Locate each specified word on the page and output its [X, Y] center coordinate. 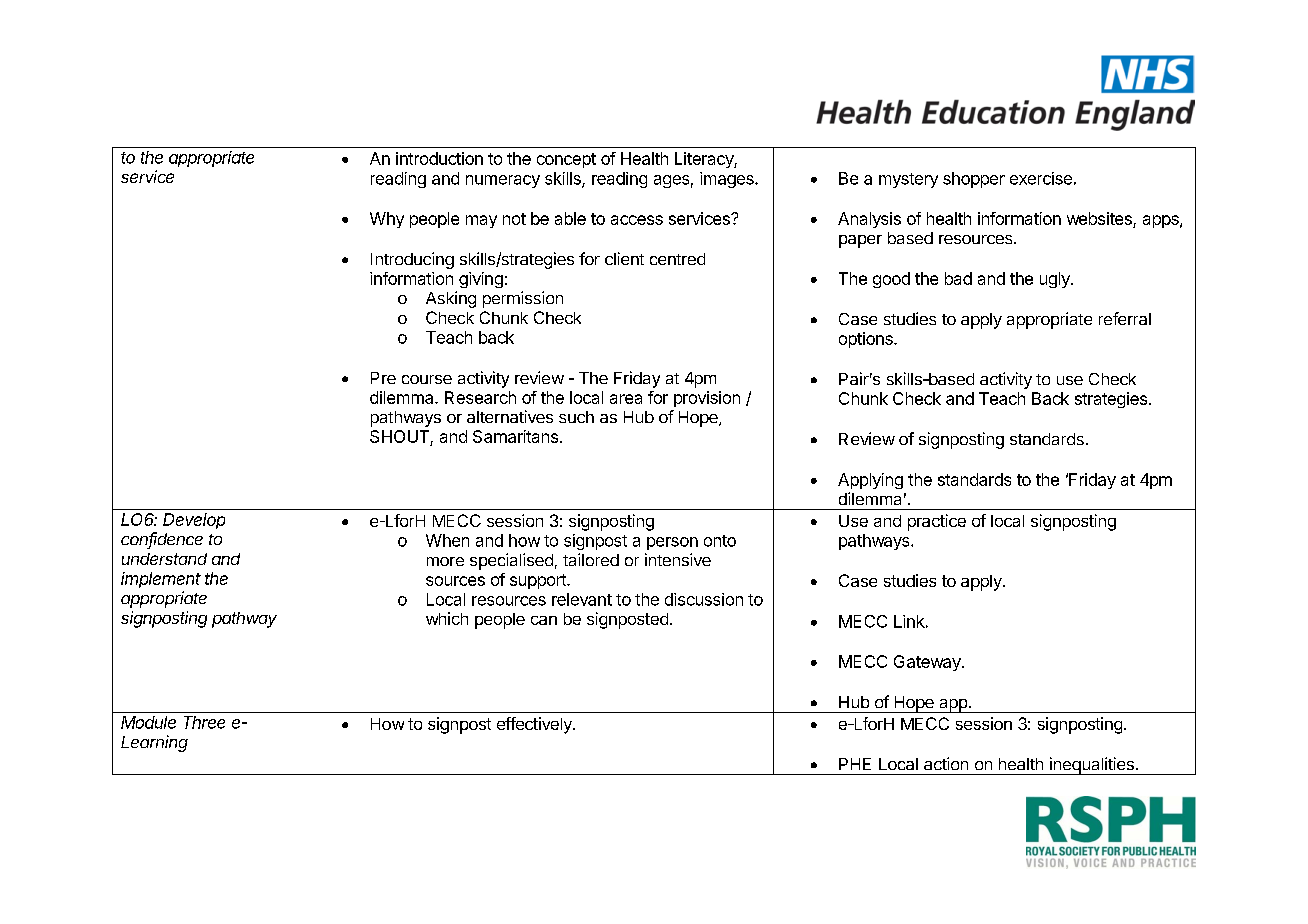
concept [566, 160]
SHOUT [400, 438]
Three [204, 722]
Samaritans [515, 436]
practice [937, 522]
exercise [1041, 178]
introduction [439, 158]
